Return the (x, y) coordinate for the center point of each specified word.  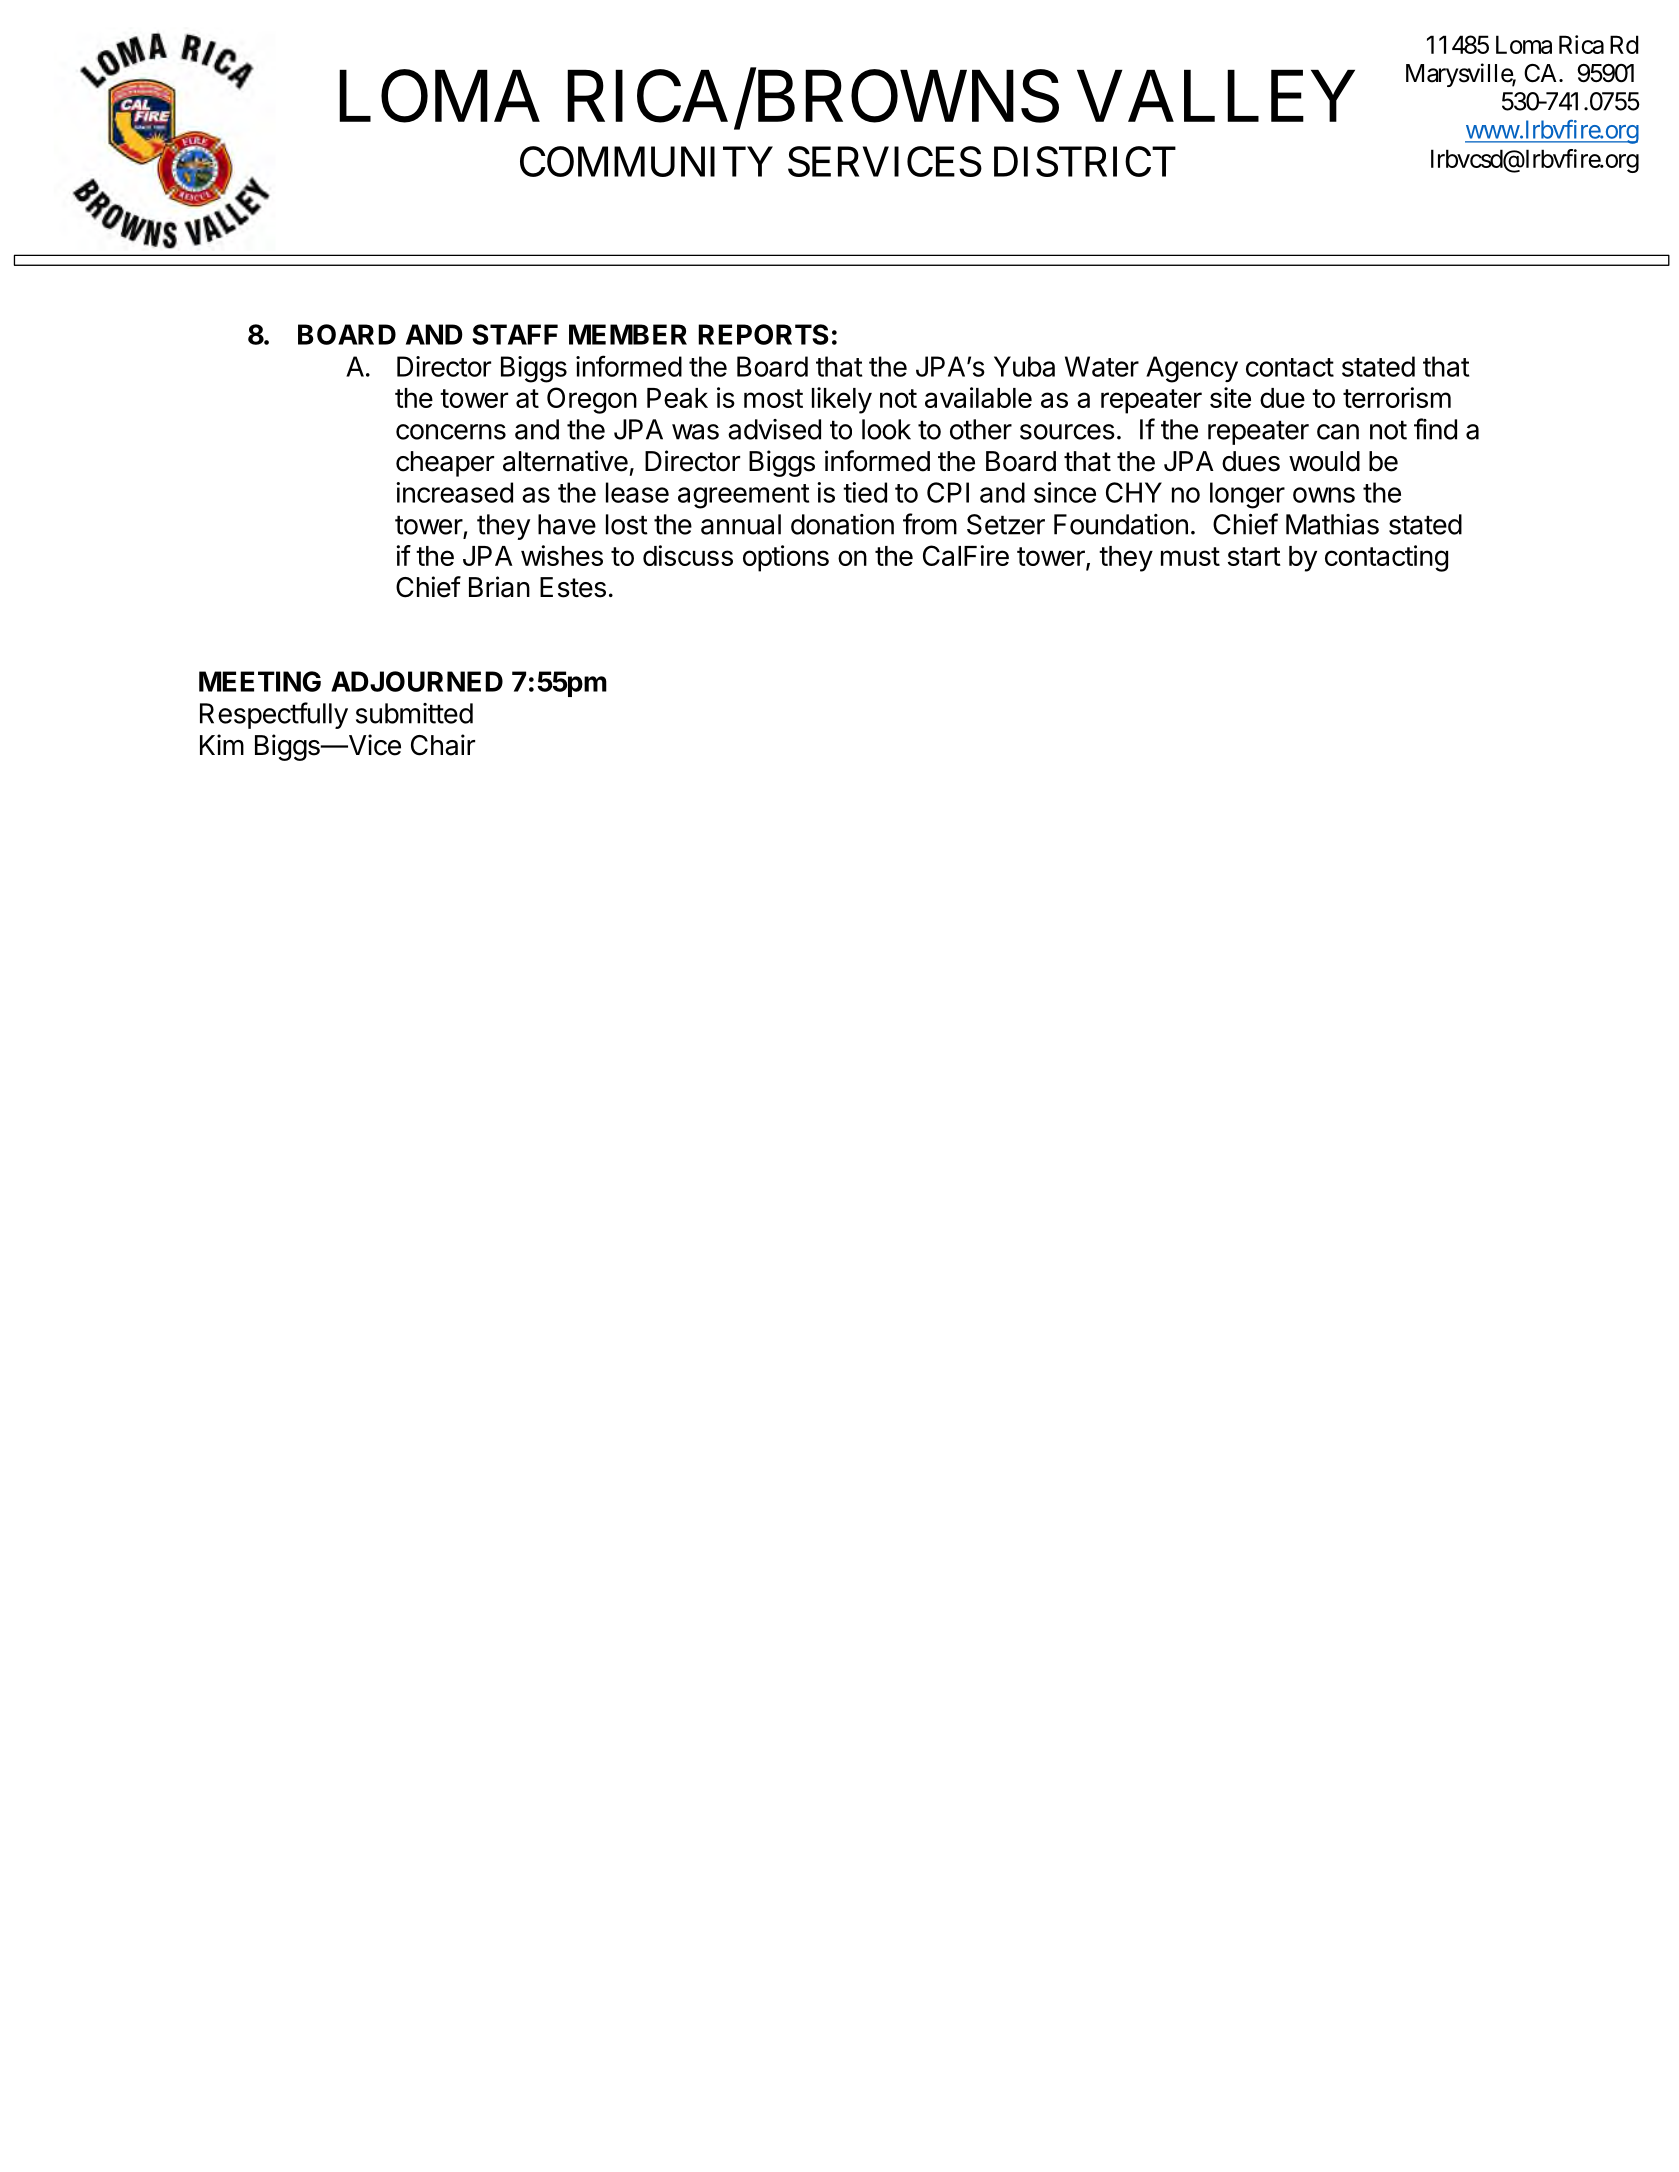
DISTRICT (1085, 161)
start (1254, 556)
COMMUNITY (646, 161)
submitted (414, 713)
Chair (443, 745)
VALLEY (1216, 96)
